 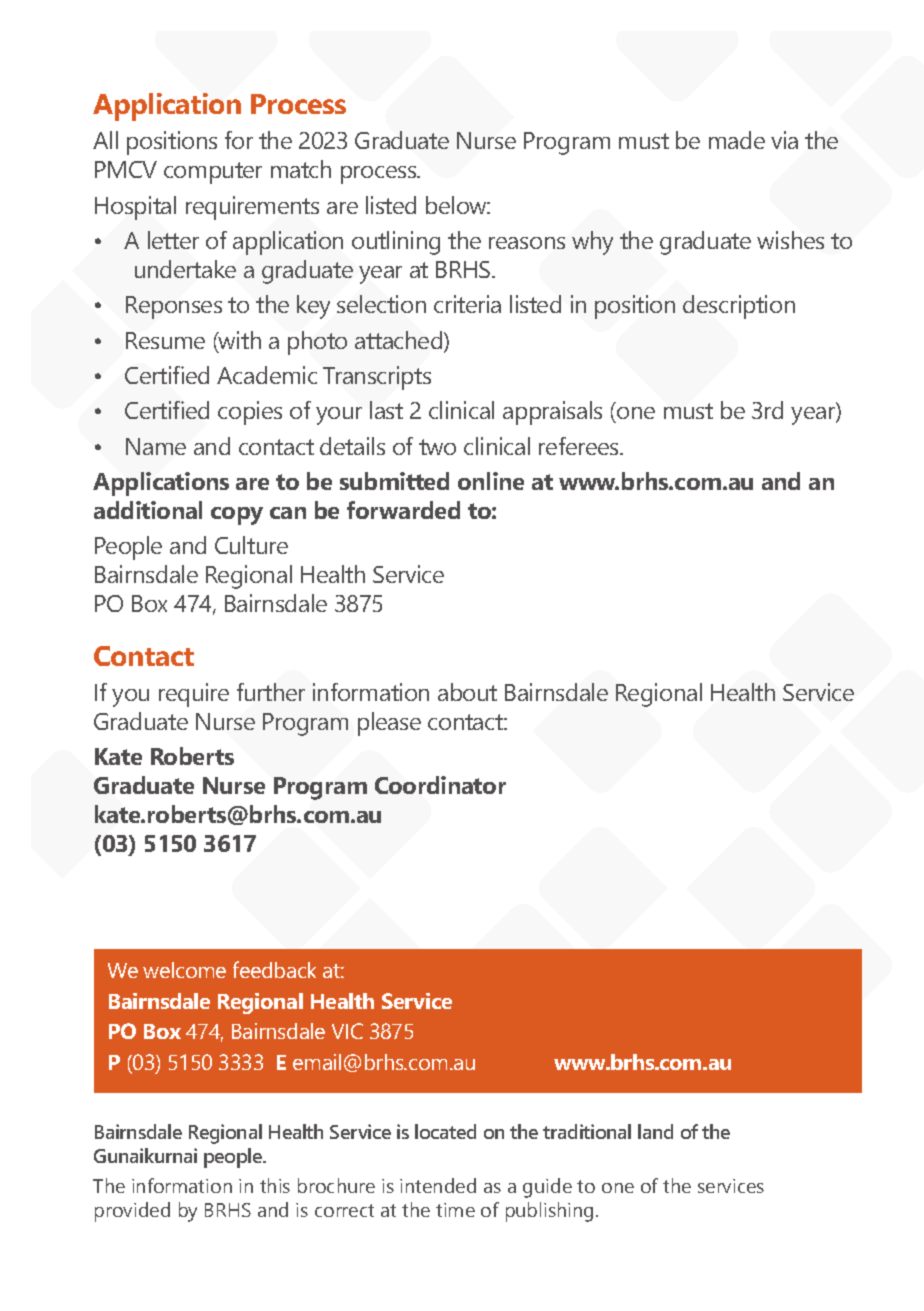 What do you see at coordinates (156, 446) in the image?
I see `Name` at bounding box center [156, 446].
